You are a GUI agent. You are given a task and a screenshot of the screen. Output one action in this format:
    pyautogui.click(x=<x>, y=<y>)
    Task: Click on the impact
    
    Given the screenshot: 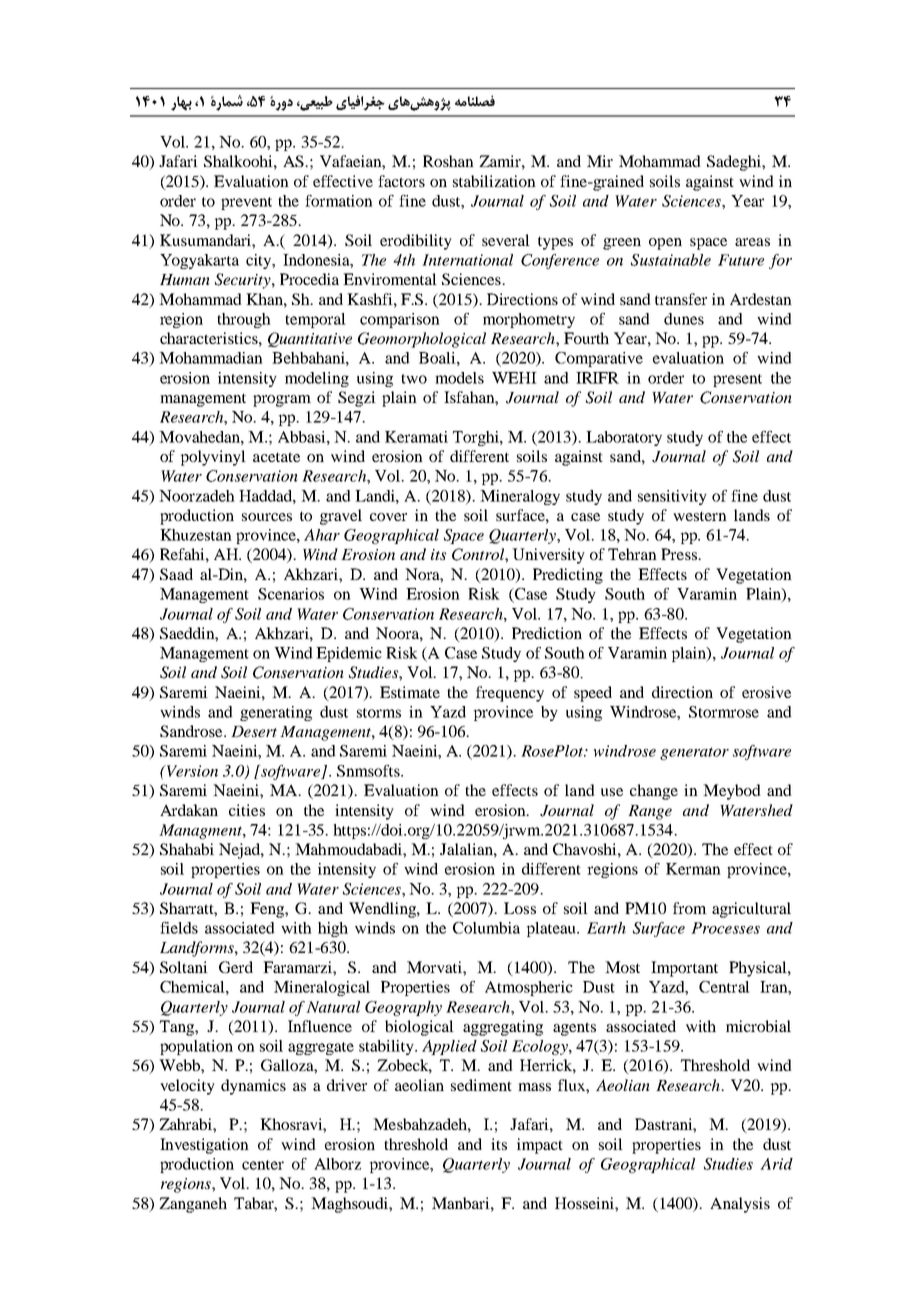 What is the action you would take?
    pyautogui.click(x=540, y=1146)
